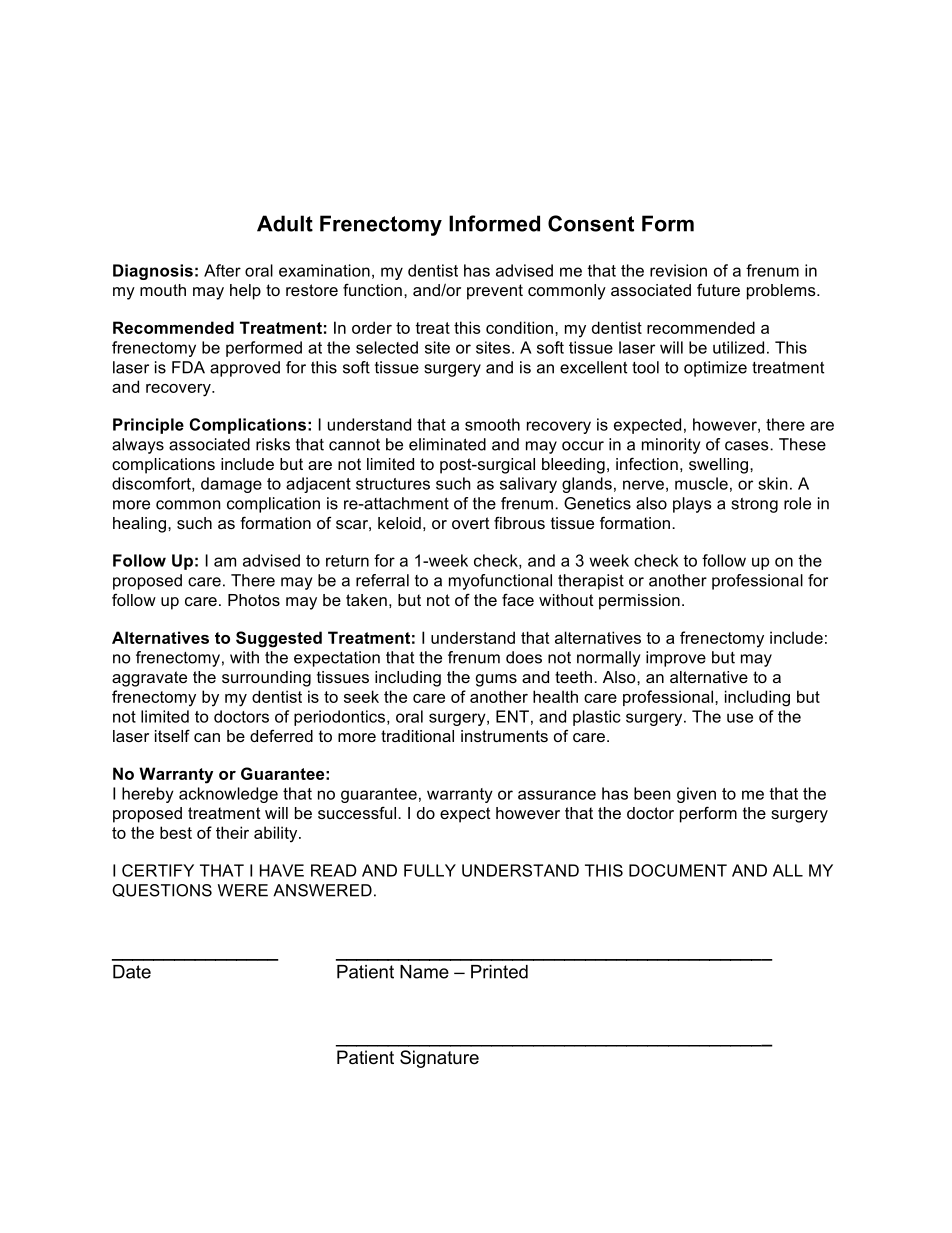  What do you see at coordinates (696, 795) in the screenshot?
I see `given` at bounding box center [696, 795].
